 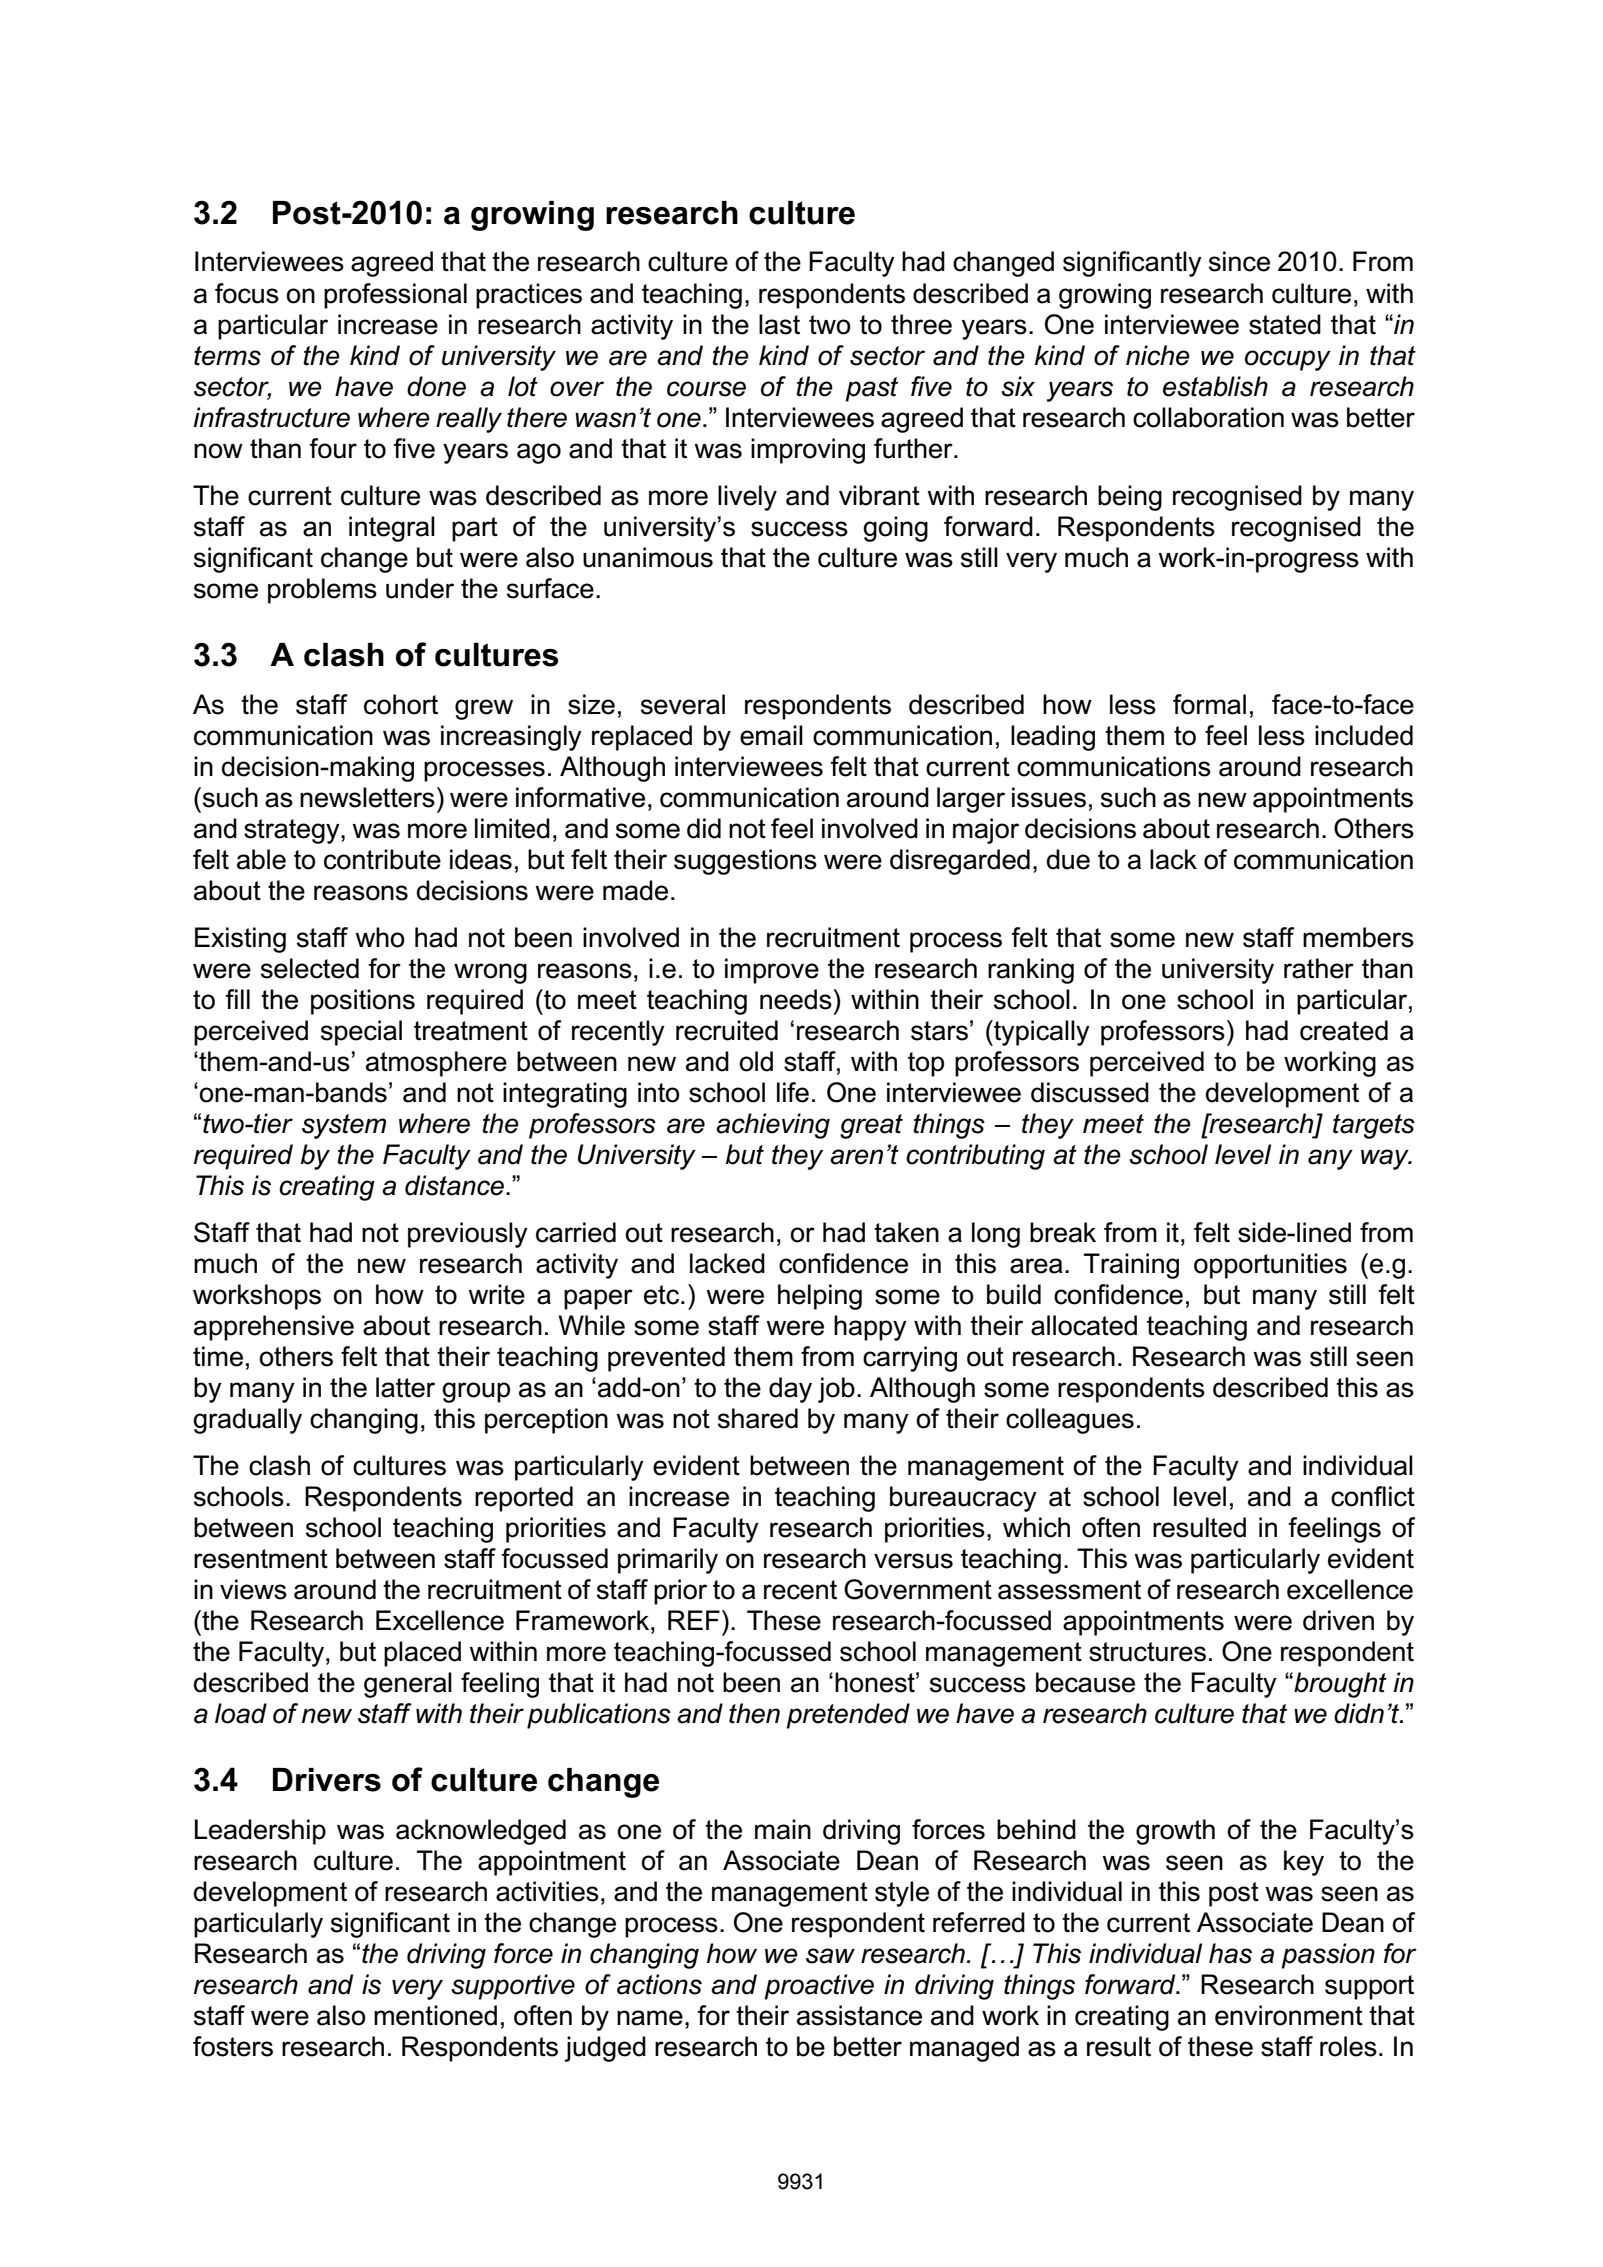 I want to click on system, so click(x=344, y=1126).
